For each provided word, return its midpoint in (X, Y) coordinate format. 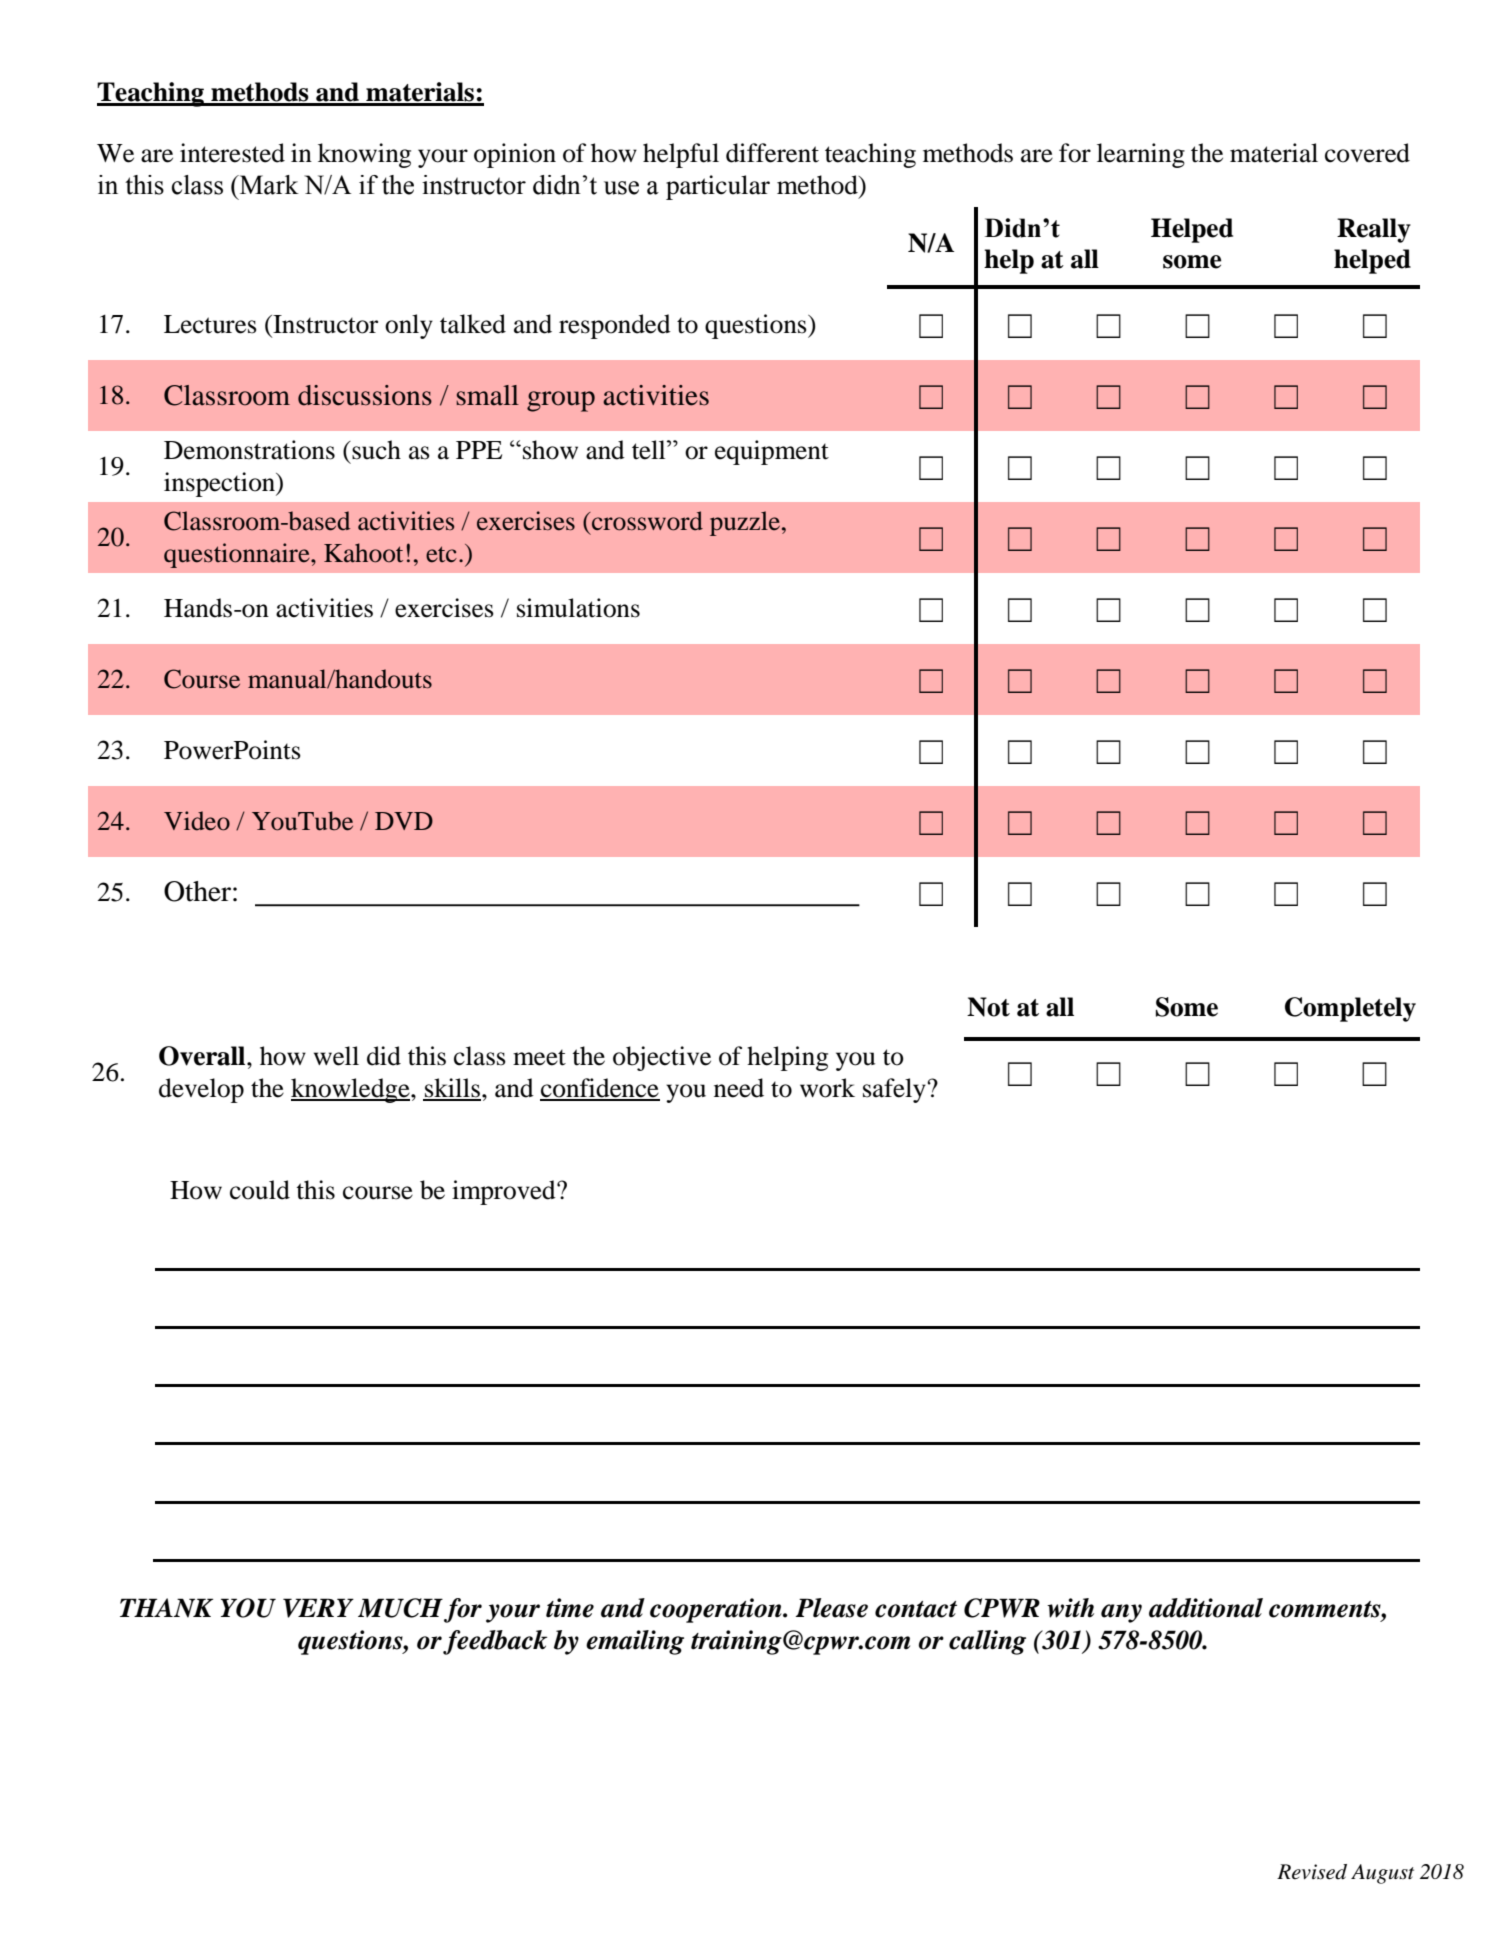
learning (1141, 155)
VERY (318, 1608)
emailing (635, 1642)
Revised (1312, 1872)
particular (718, 187)
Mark (268, 185)
